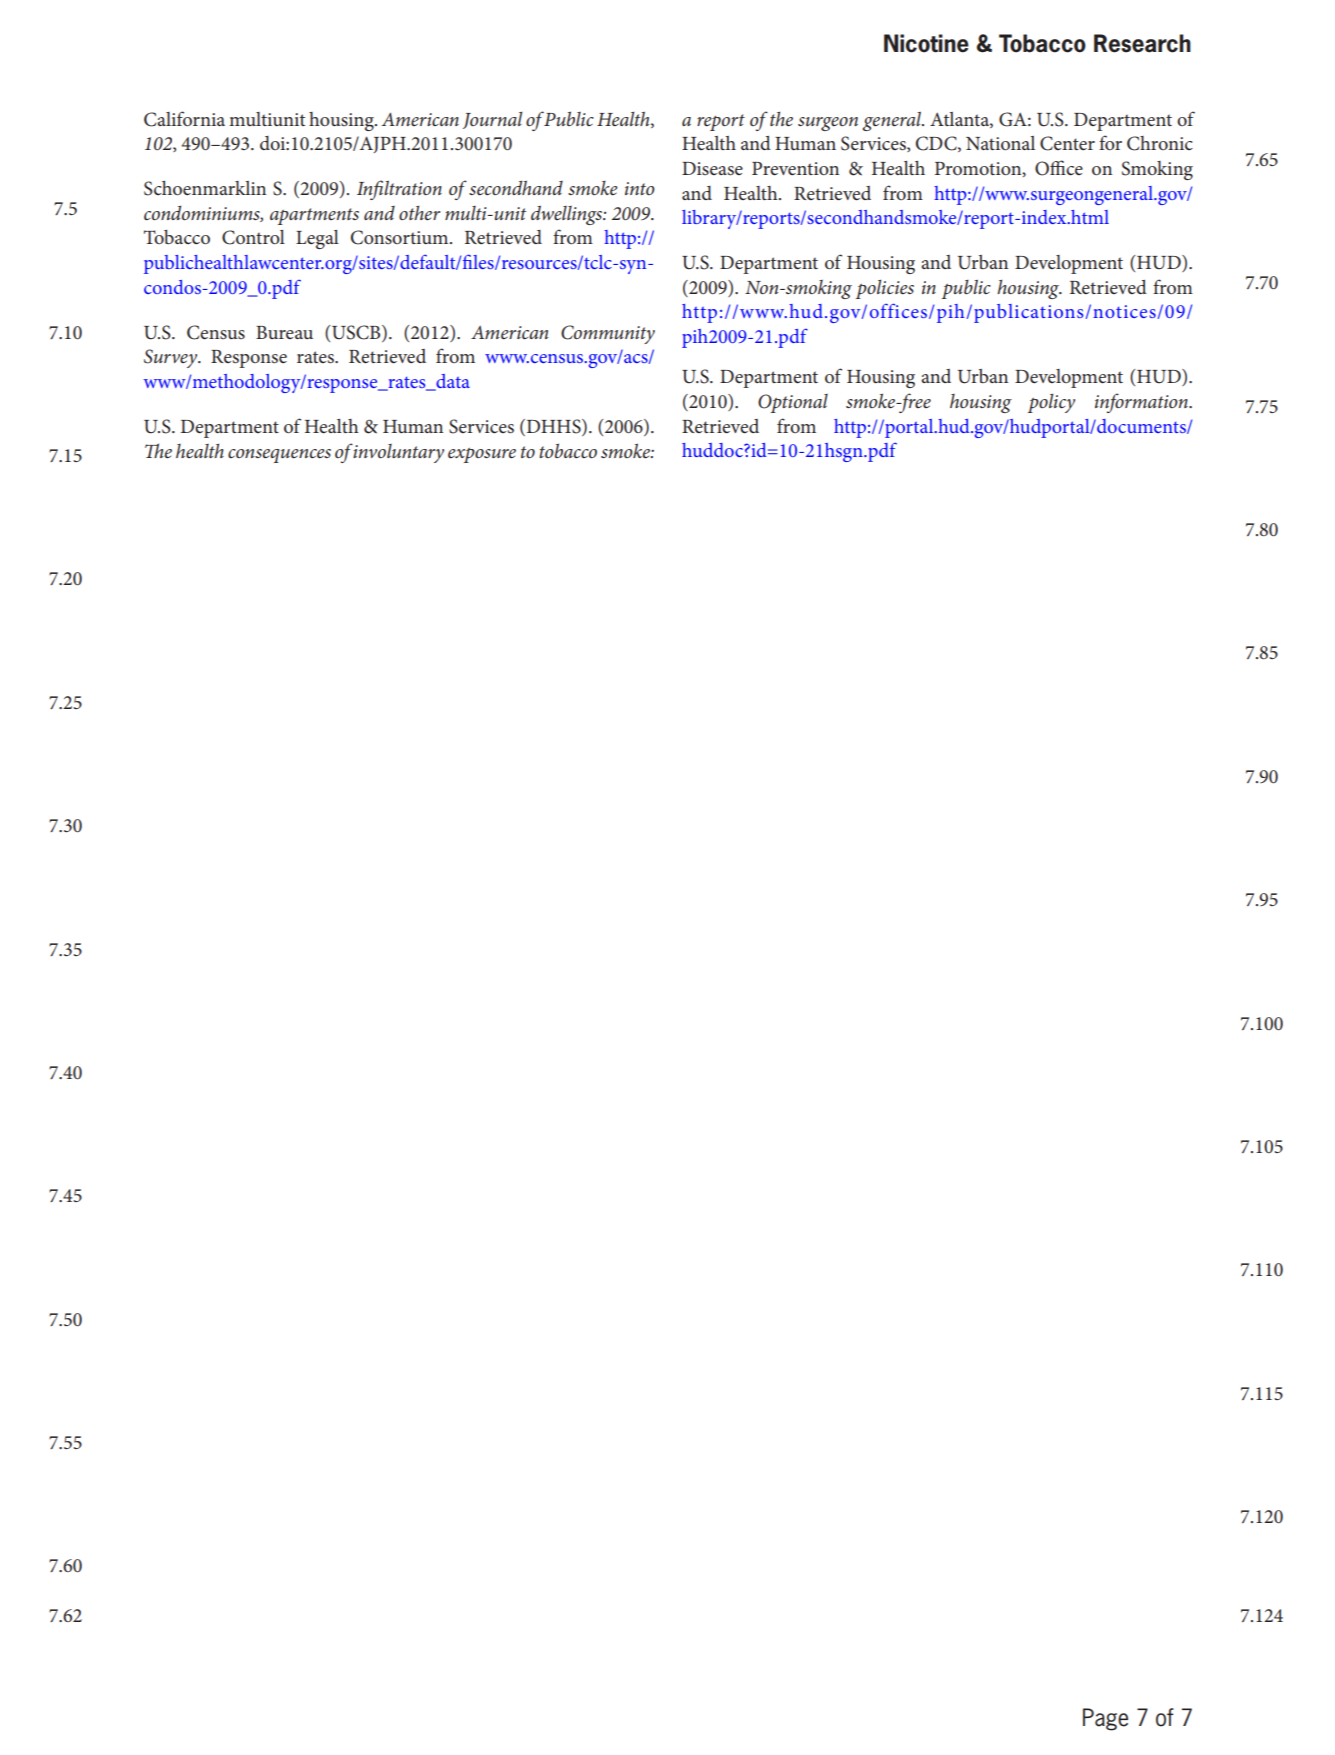 This image has width=1335, height=1755. I want to click on information, so click(1142, 403).
